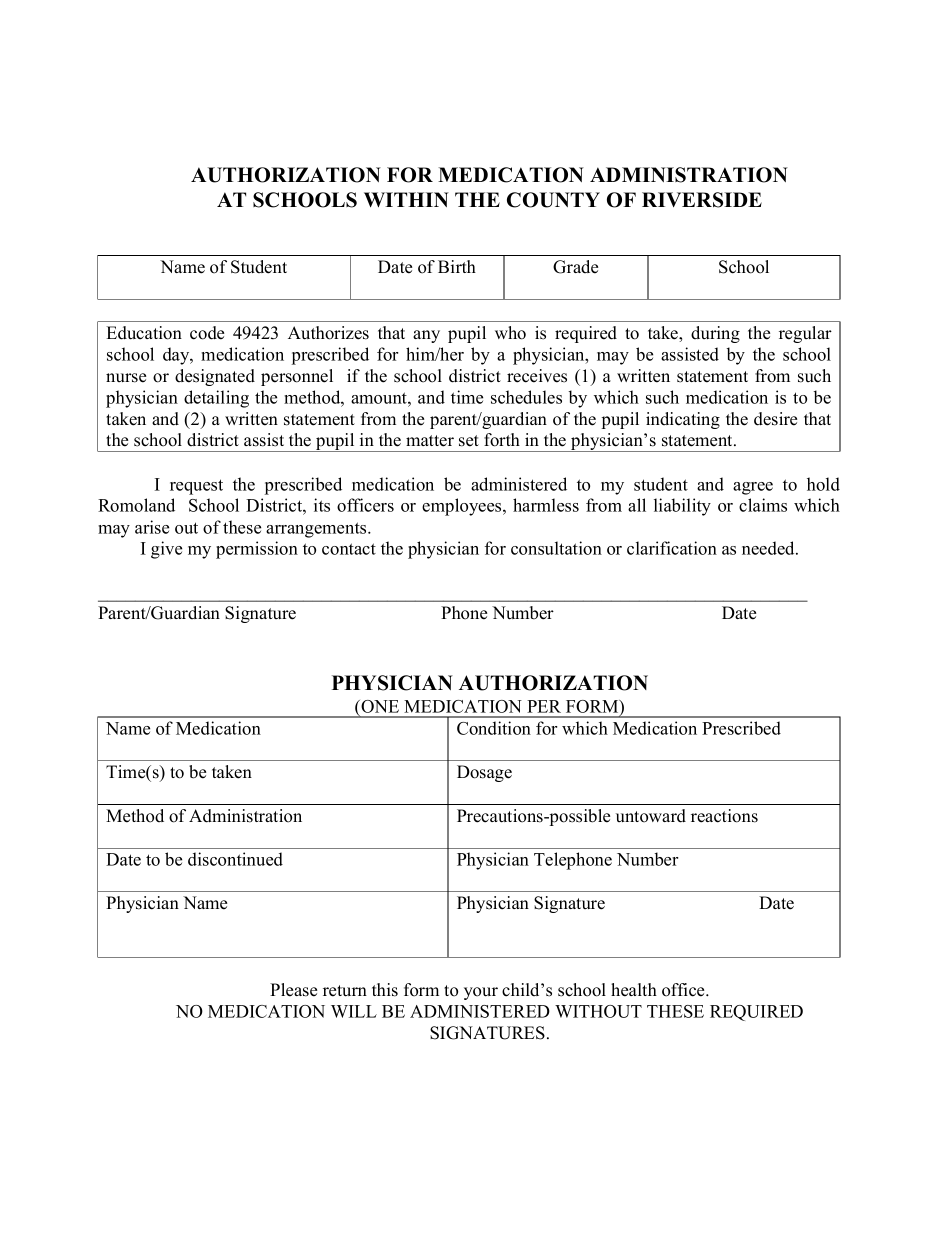  I want to click on reactions, so click(724, 816).
